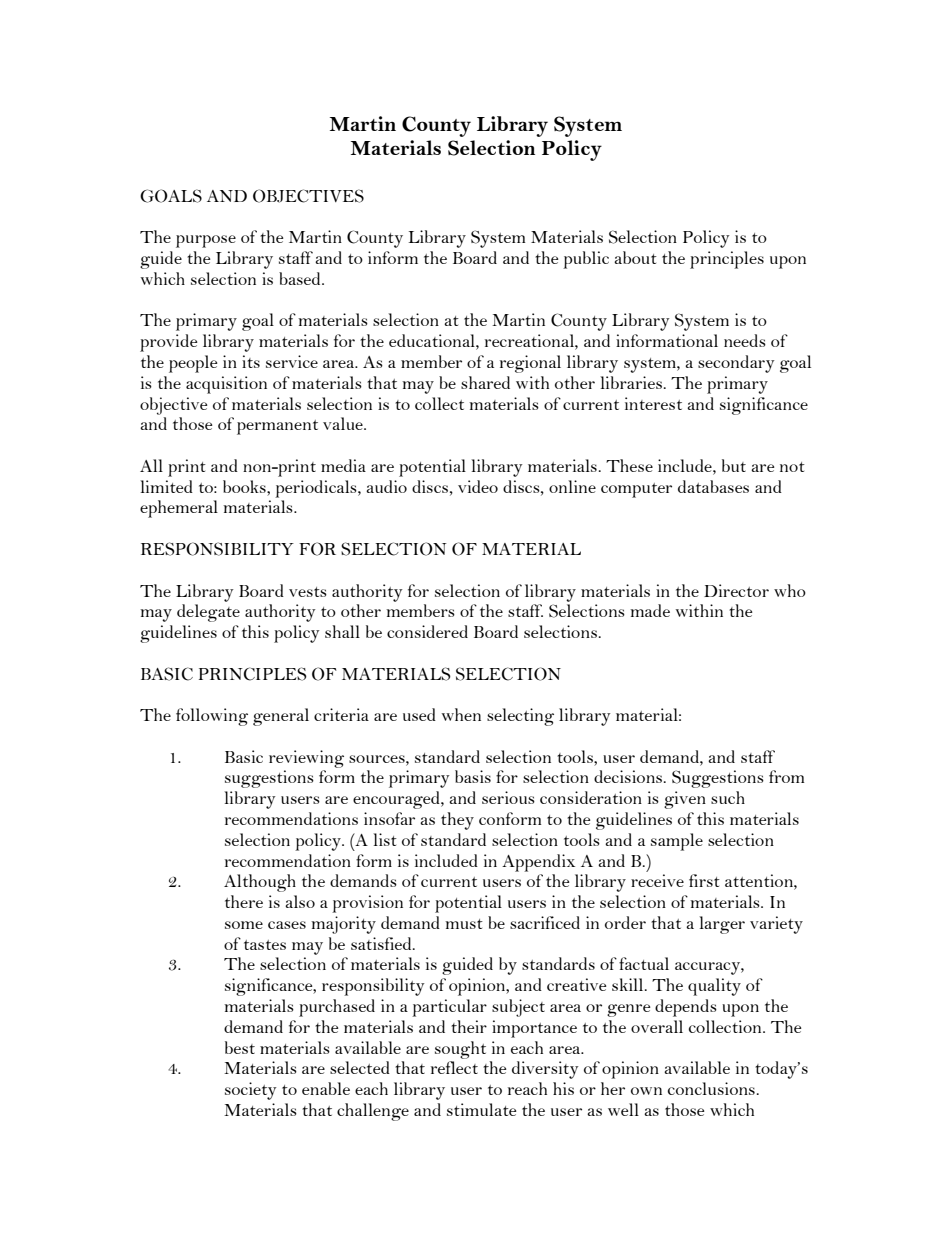  What do you see at coordinates (206, 241) in the screenshot?
I see `purpose` at bounding box center [206, 241].
